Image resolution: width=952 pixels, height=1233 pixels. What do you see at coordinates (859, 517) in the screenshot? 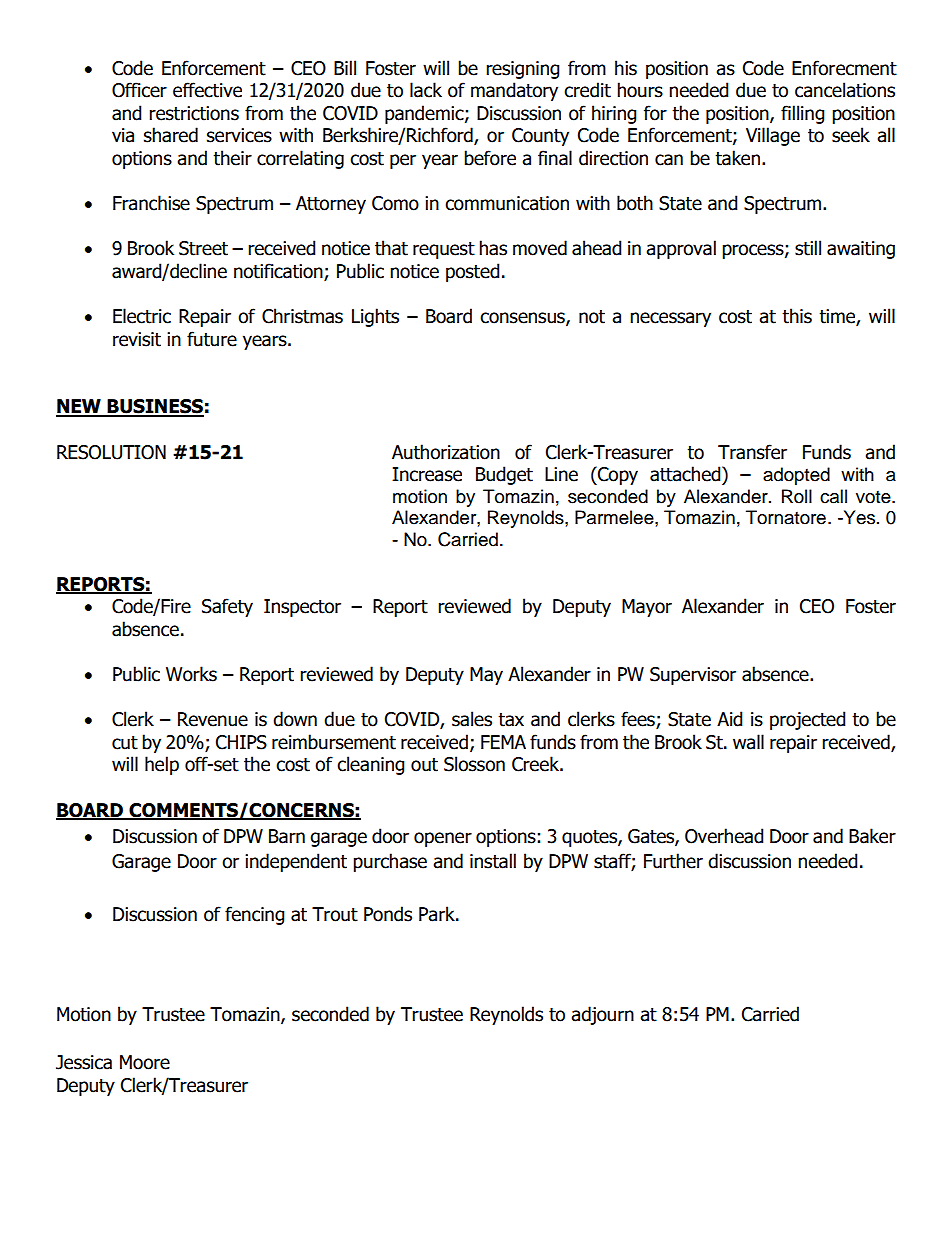
I see `Yes` at bounding box center [859, 517].
